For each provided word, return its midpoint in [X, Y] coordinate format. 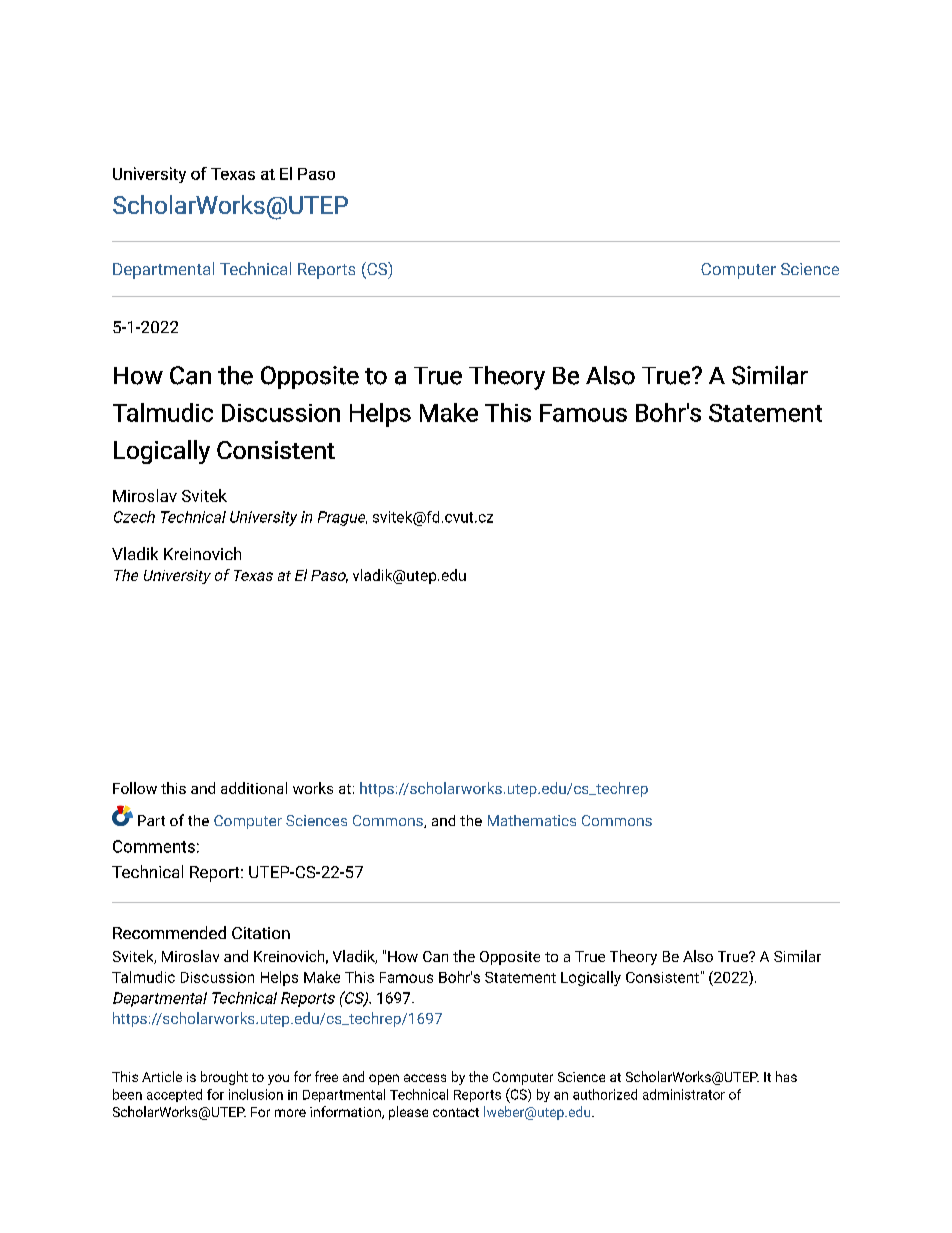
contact [456, 1112]
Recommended [169, 932]
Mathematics [532, 820]
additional [254, 788]
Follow [135, 788]
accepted [174, 1095]
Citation [261, 933]
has [786, 1076]
